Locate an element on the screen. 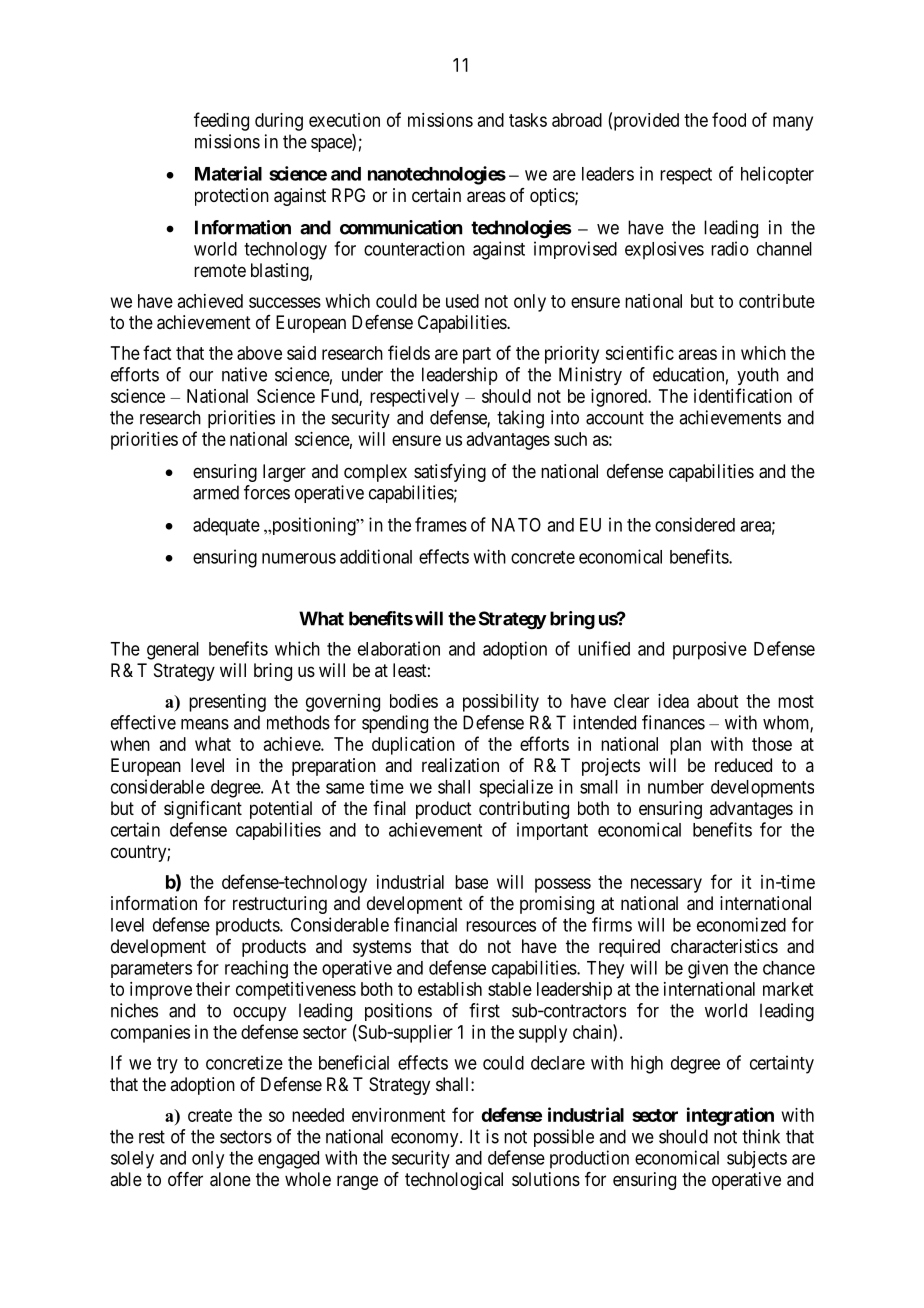 The height and width of the screenshot is (1308, 924). Material is located at coordinates (228, 173).
